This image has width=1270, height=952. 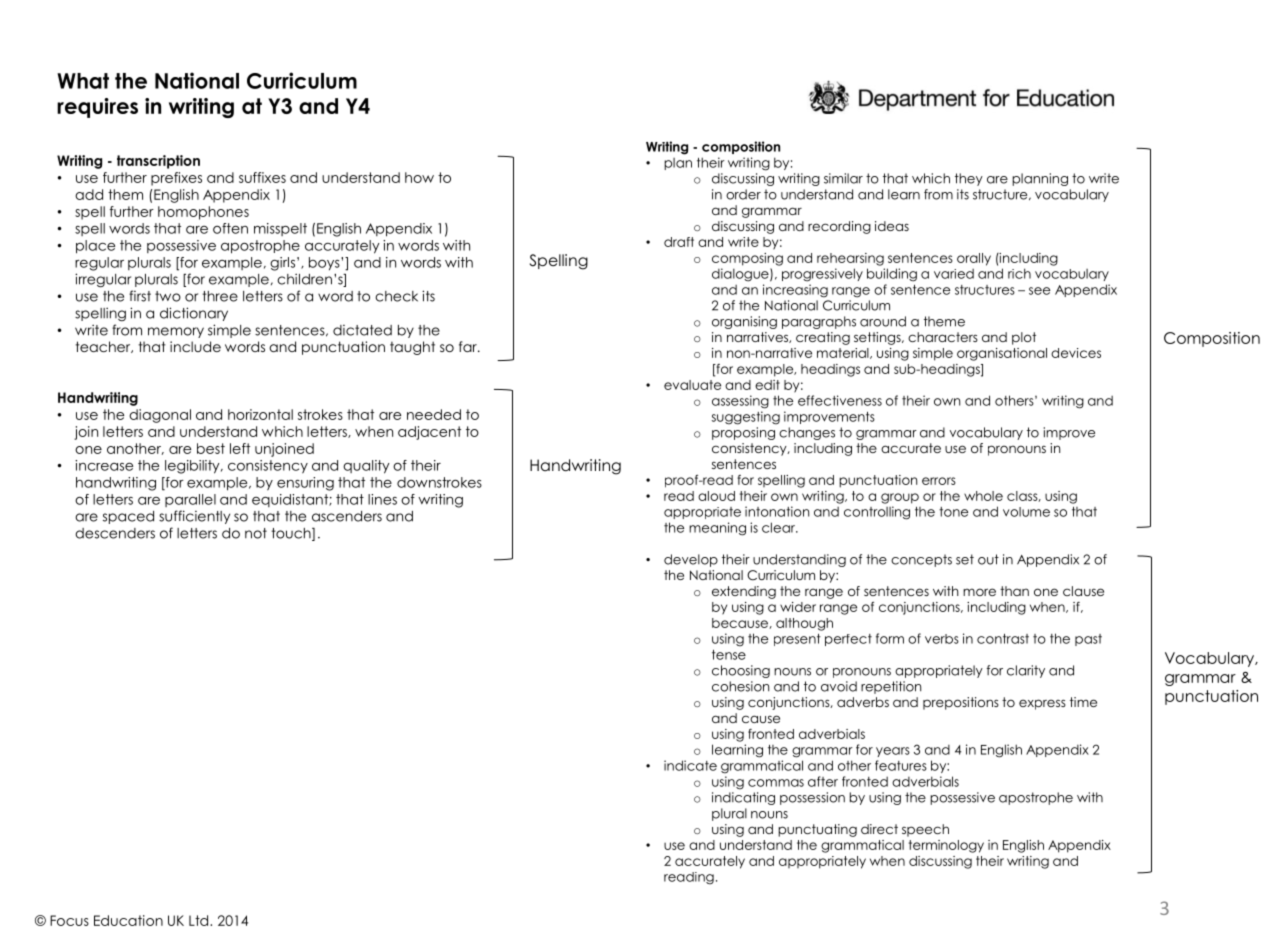 What do you see at coordinates (692, 385) in the image?
I see `evaluate` at bounding box center [692, 385].
